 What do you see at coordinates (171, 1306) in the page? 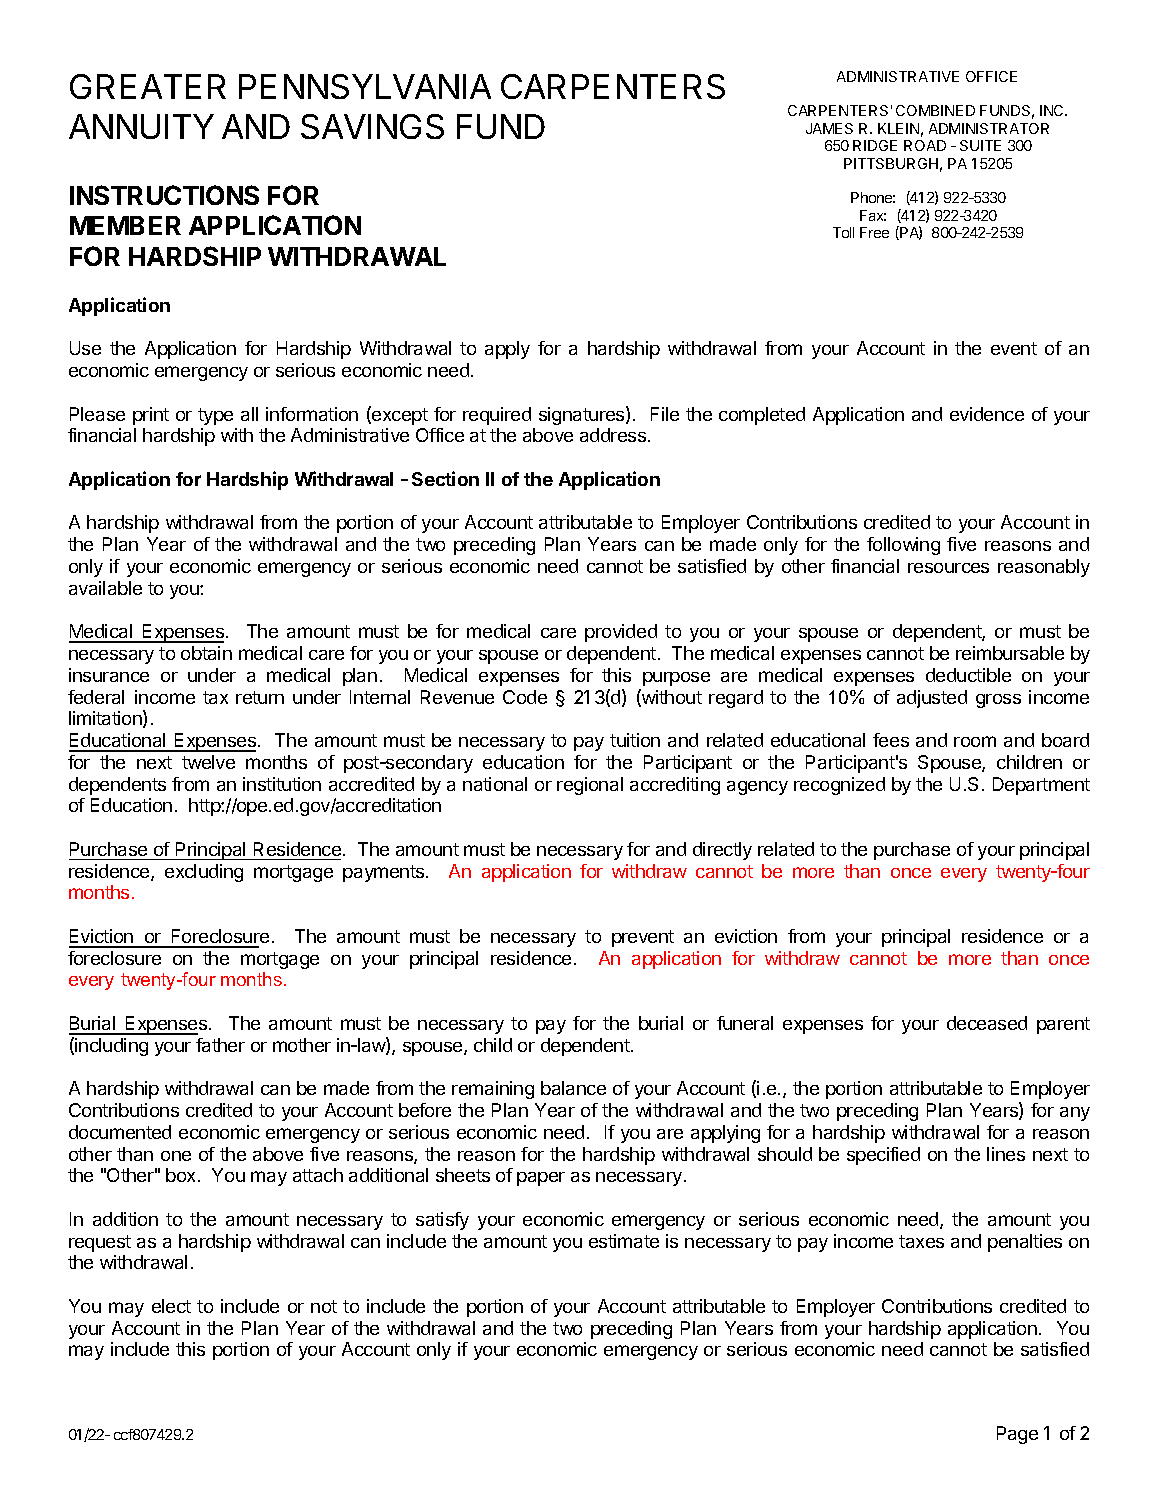
I see `elect` at bounding box center [171, 1306].
